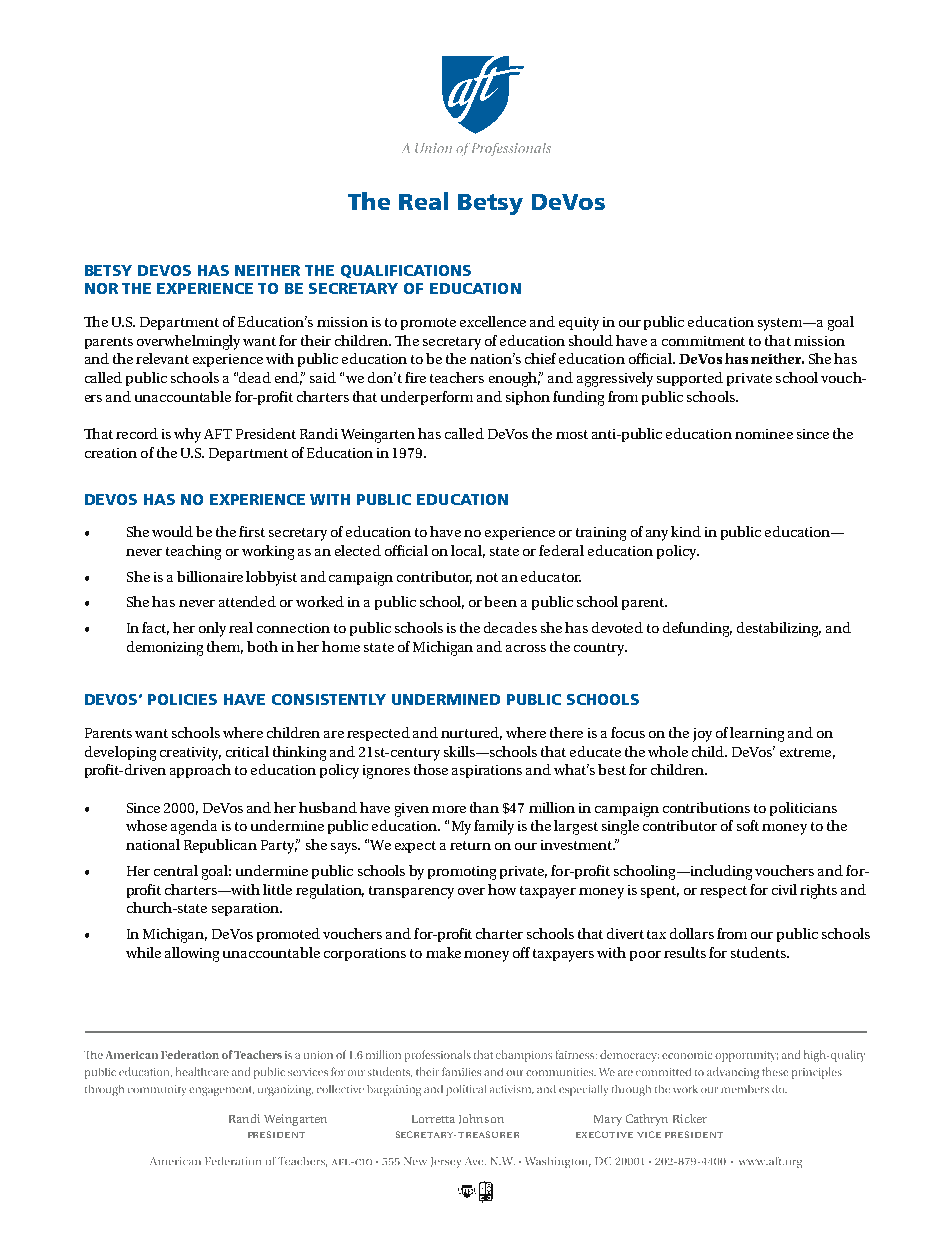  What do you see at coordinates (686, 531) in the screenshot?
I see `kind` at bounding box center [686, 531].
